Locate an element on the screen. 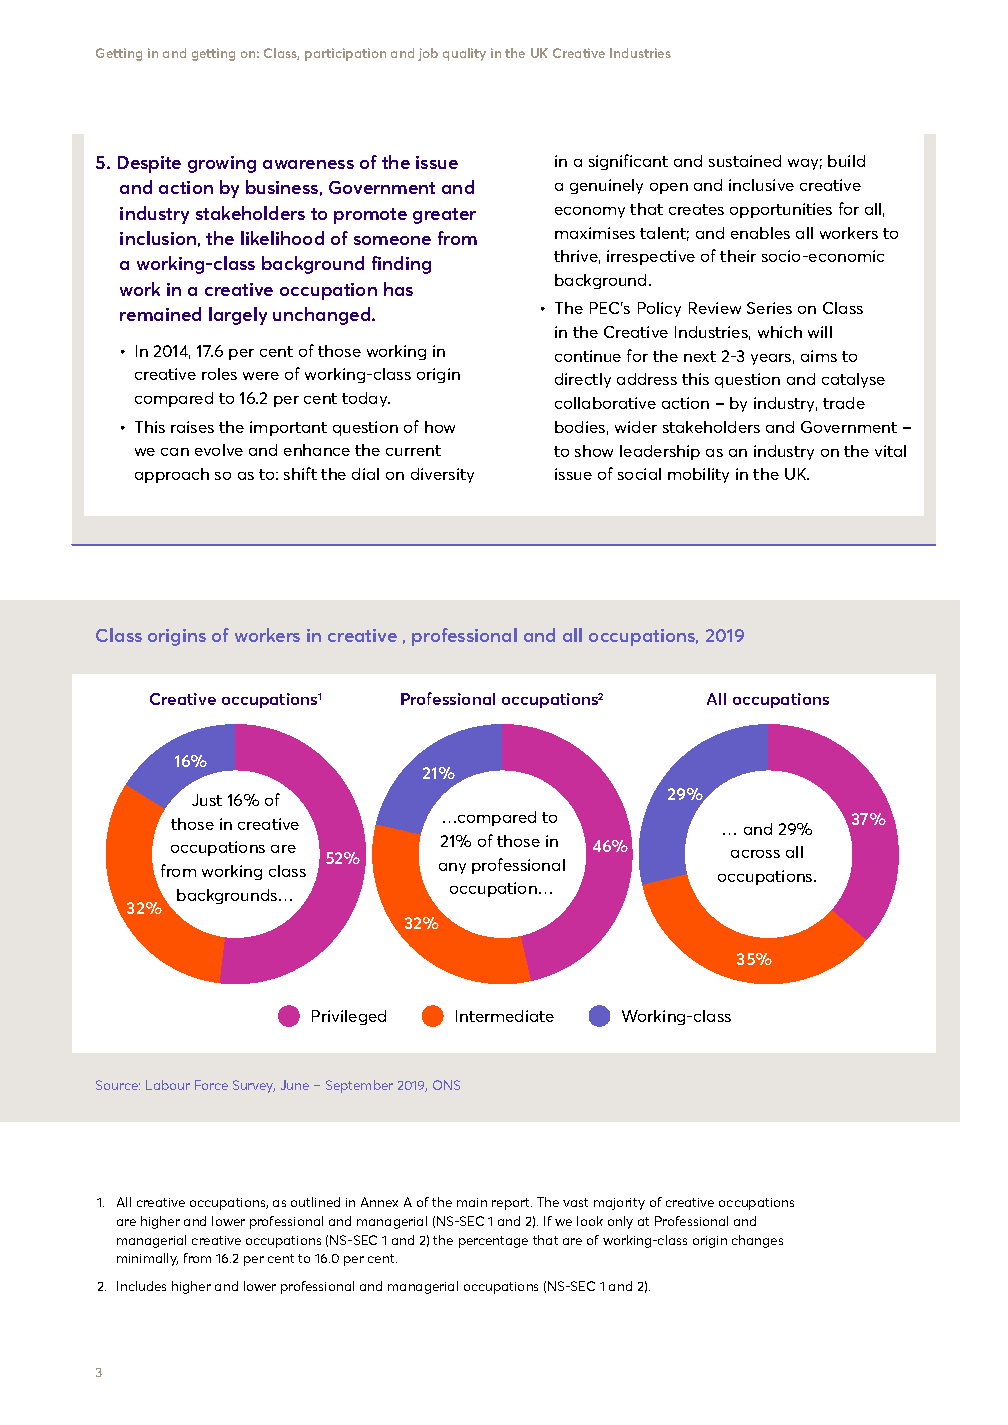  build is located at coordinates (846, 161).
